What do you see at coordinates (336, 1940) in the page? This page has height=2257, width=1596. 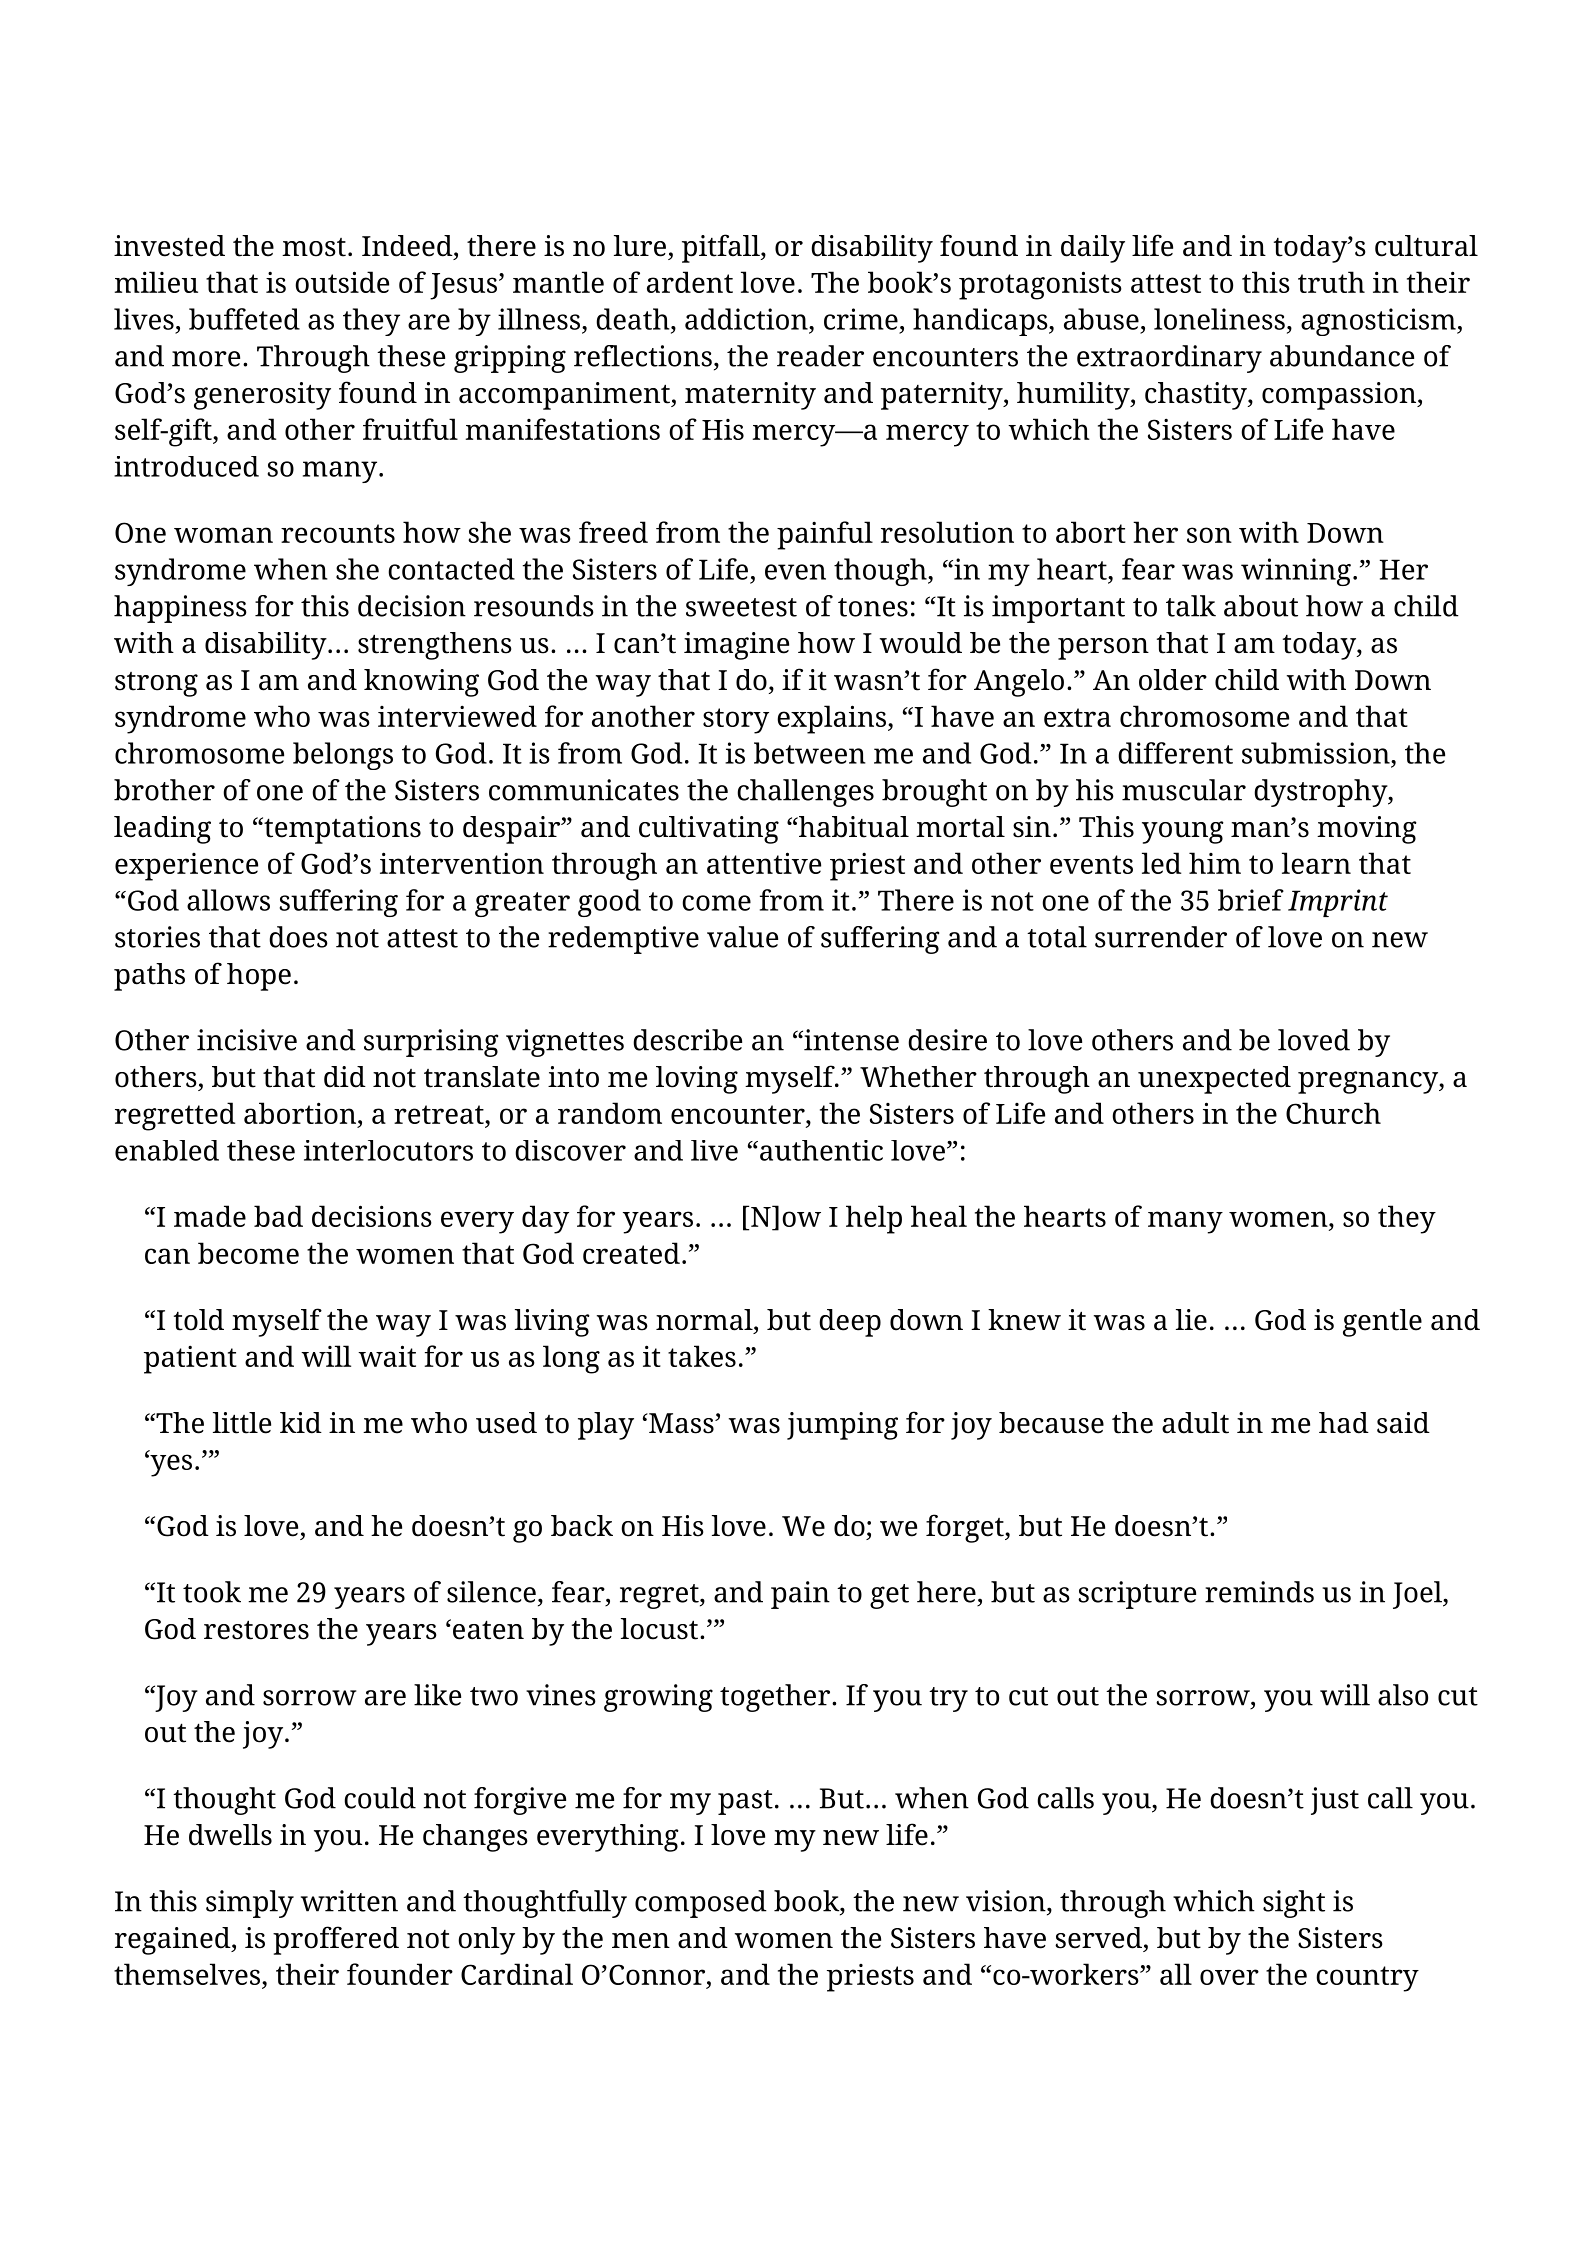 I see `proffered` at bounding box center [336, 1940].
